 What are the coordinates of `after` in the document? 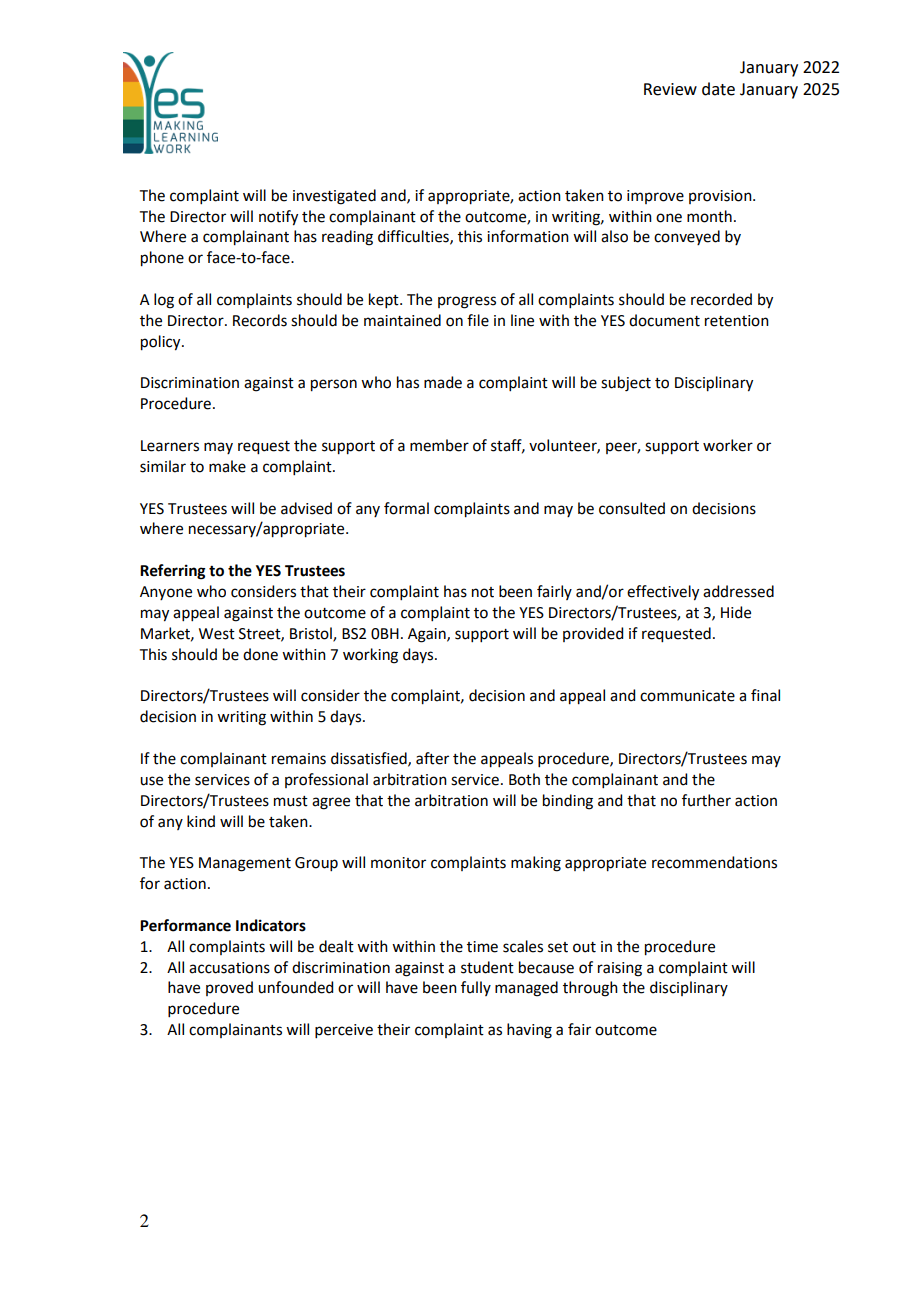 It's located at (432, 758).
